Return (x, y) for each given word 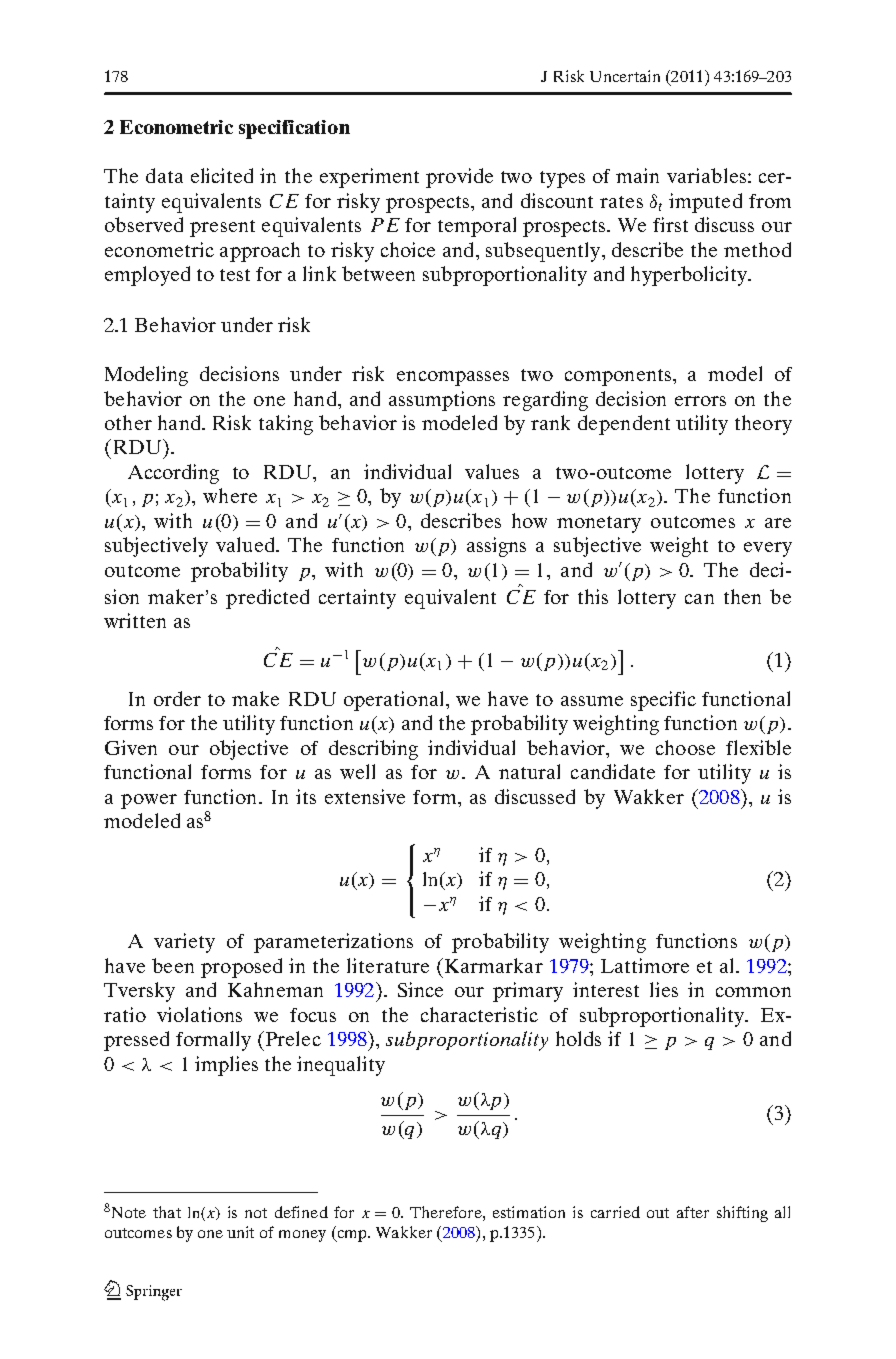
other (128, 422)
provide (459, 178)
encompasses (453, 378)
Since (420, 989)
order (177, 698)
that (167, 1212)
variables (706, 175)
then (742, 596)
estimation (529, 1212)
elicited (222, 175)
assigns (496, 547)
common (753, 992)
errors (700, 401)
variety (184, 943)
